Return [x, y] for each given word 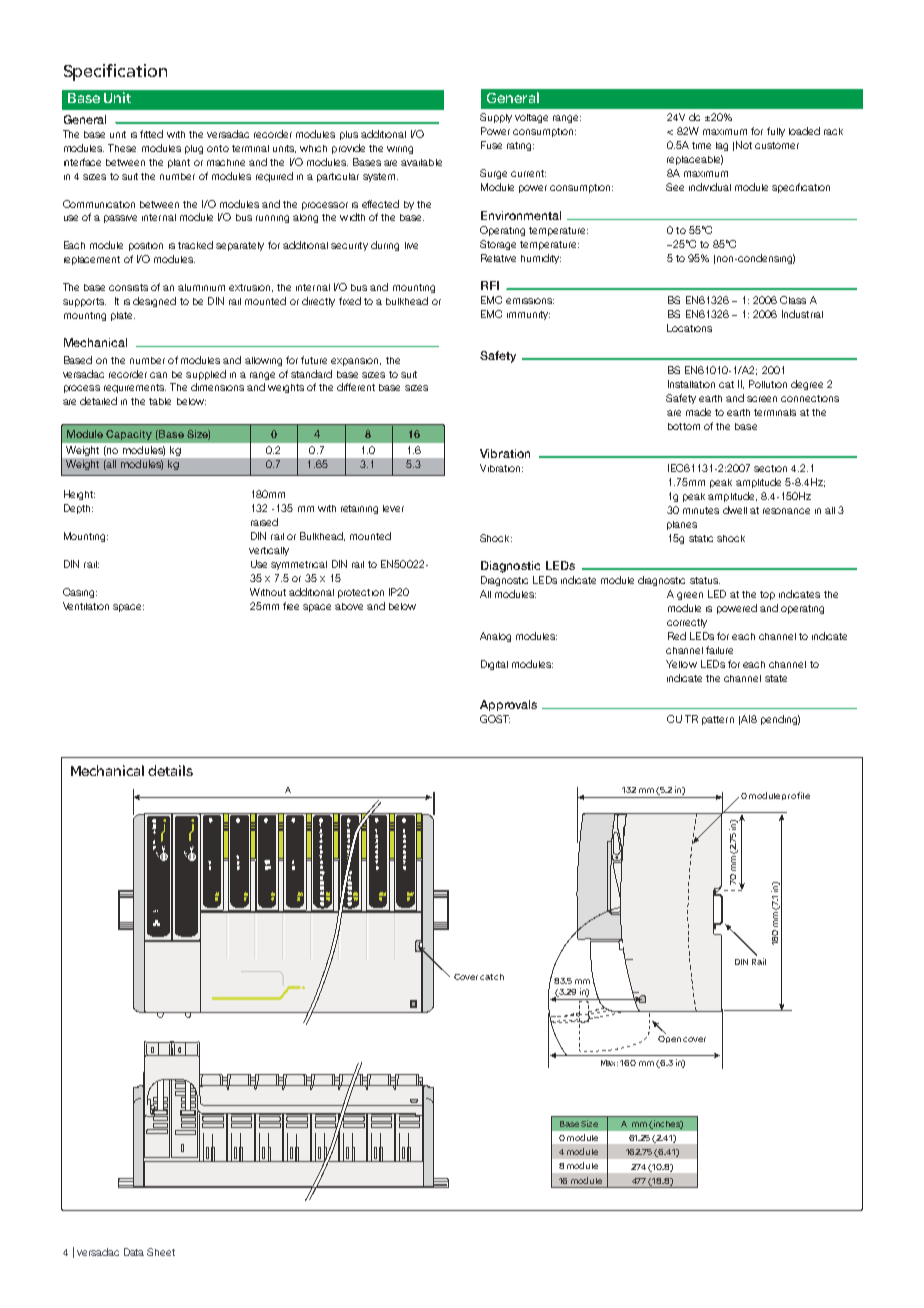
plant [179, 163]
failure [719, 650]
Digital [494, 665]
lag [722, 146]
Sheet [161, 1252]
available [421, 162]
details [170, 770]
